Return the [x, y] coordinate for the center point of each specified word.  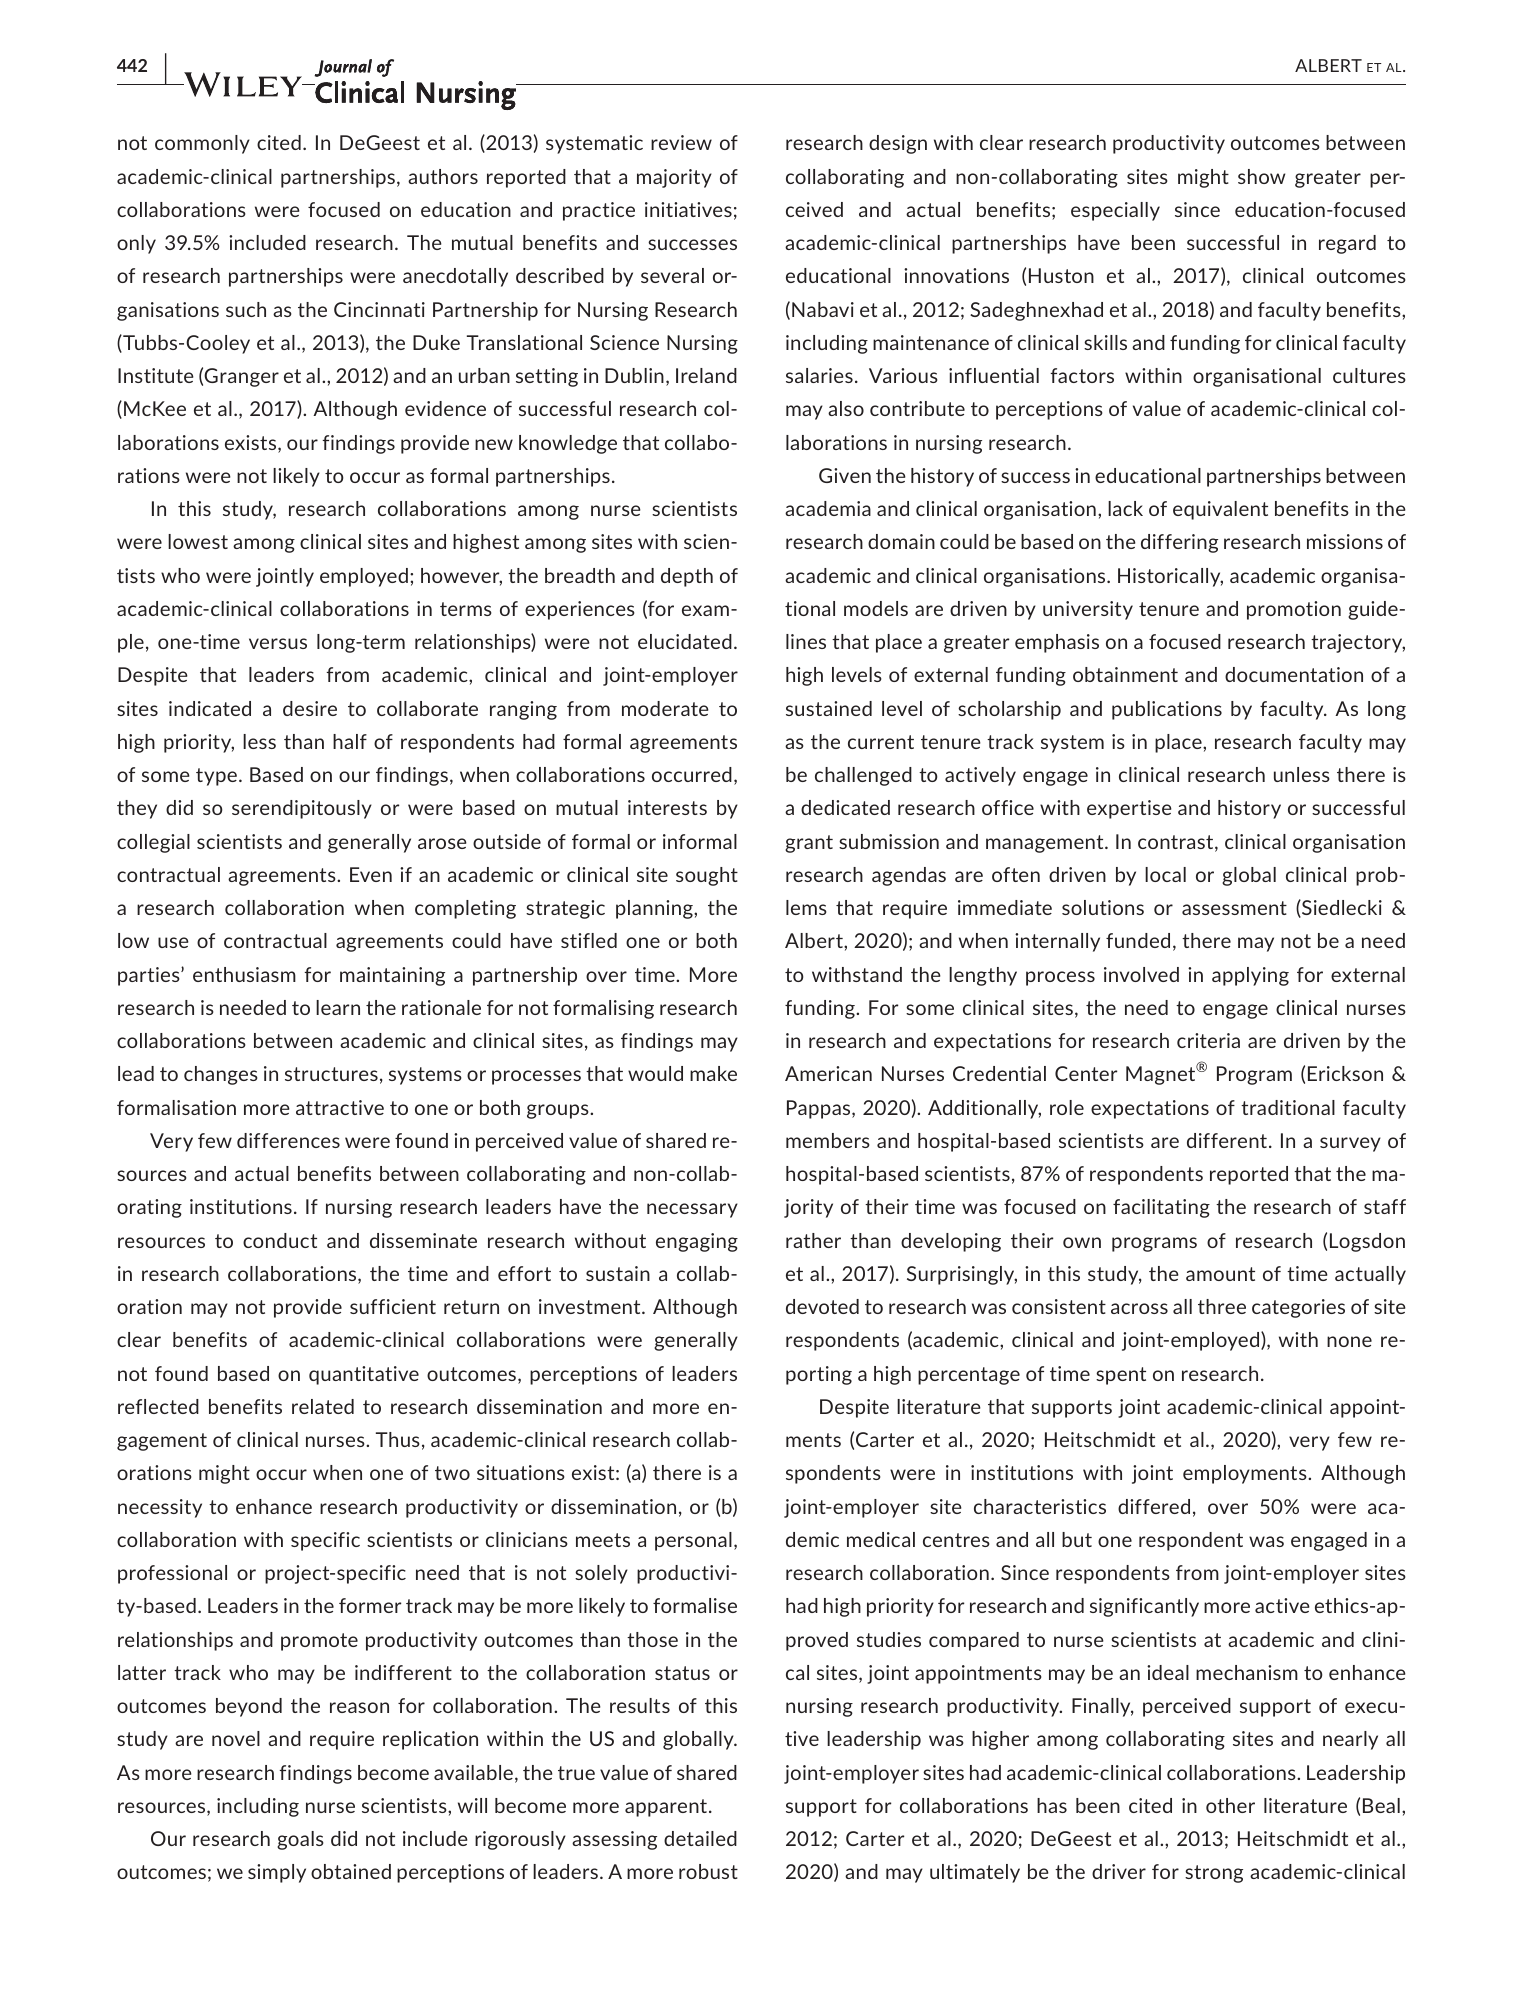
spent [1121, 1376]
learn [338, 1007]
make [713, 1073]
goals [300, 1840]
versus [278, 643]
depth [687, 577]
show [1261, 176]
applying [1250, 976]
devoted [822, 1306]
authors [443, 176]
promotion [1294, 610]
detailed [700, 1838]
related [323, 1406]
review [681, 142]
